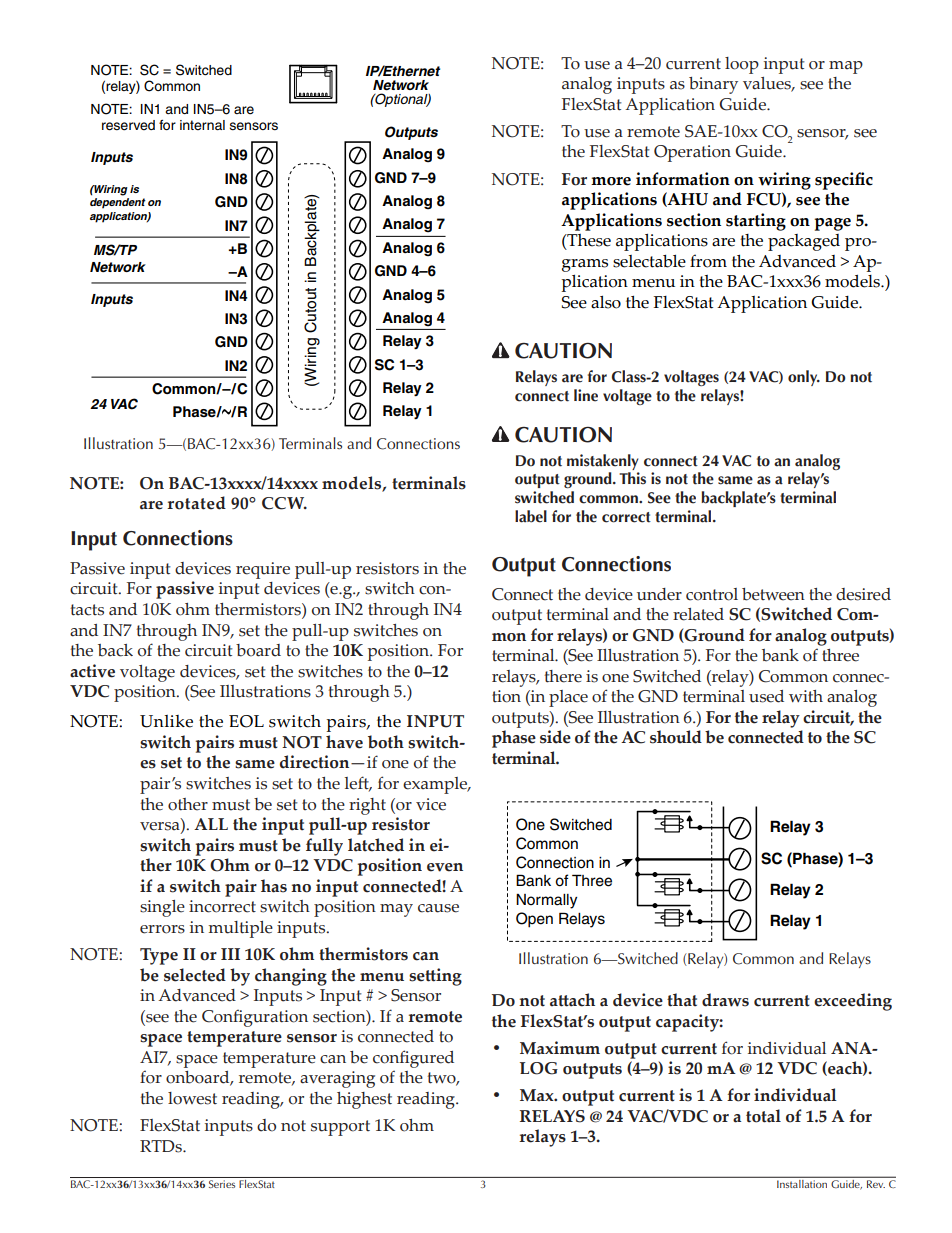 The image size is (952, 1233). I want to click on rotated, so click(196, 503).
